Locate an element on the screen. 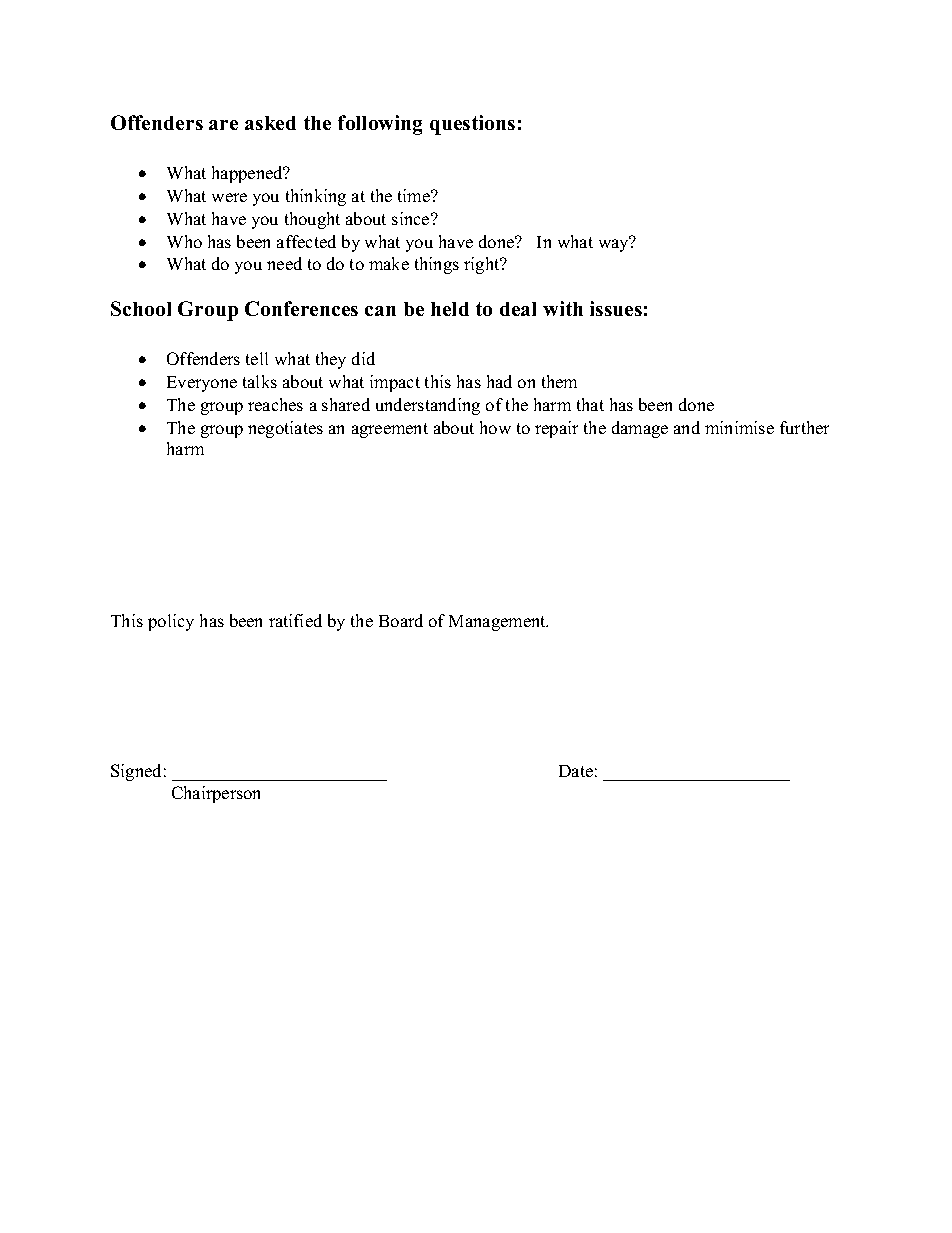 The height and width of the screenshot is (1233, 952). Management is located at coordinates (498, 623).
